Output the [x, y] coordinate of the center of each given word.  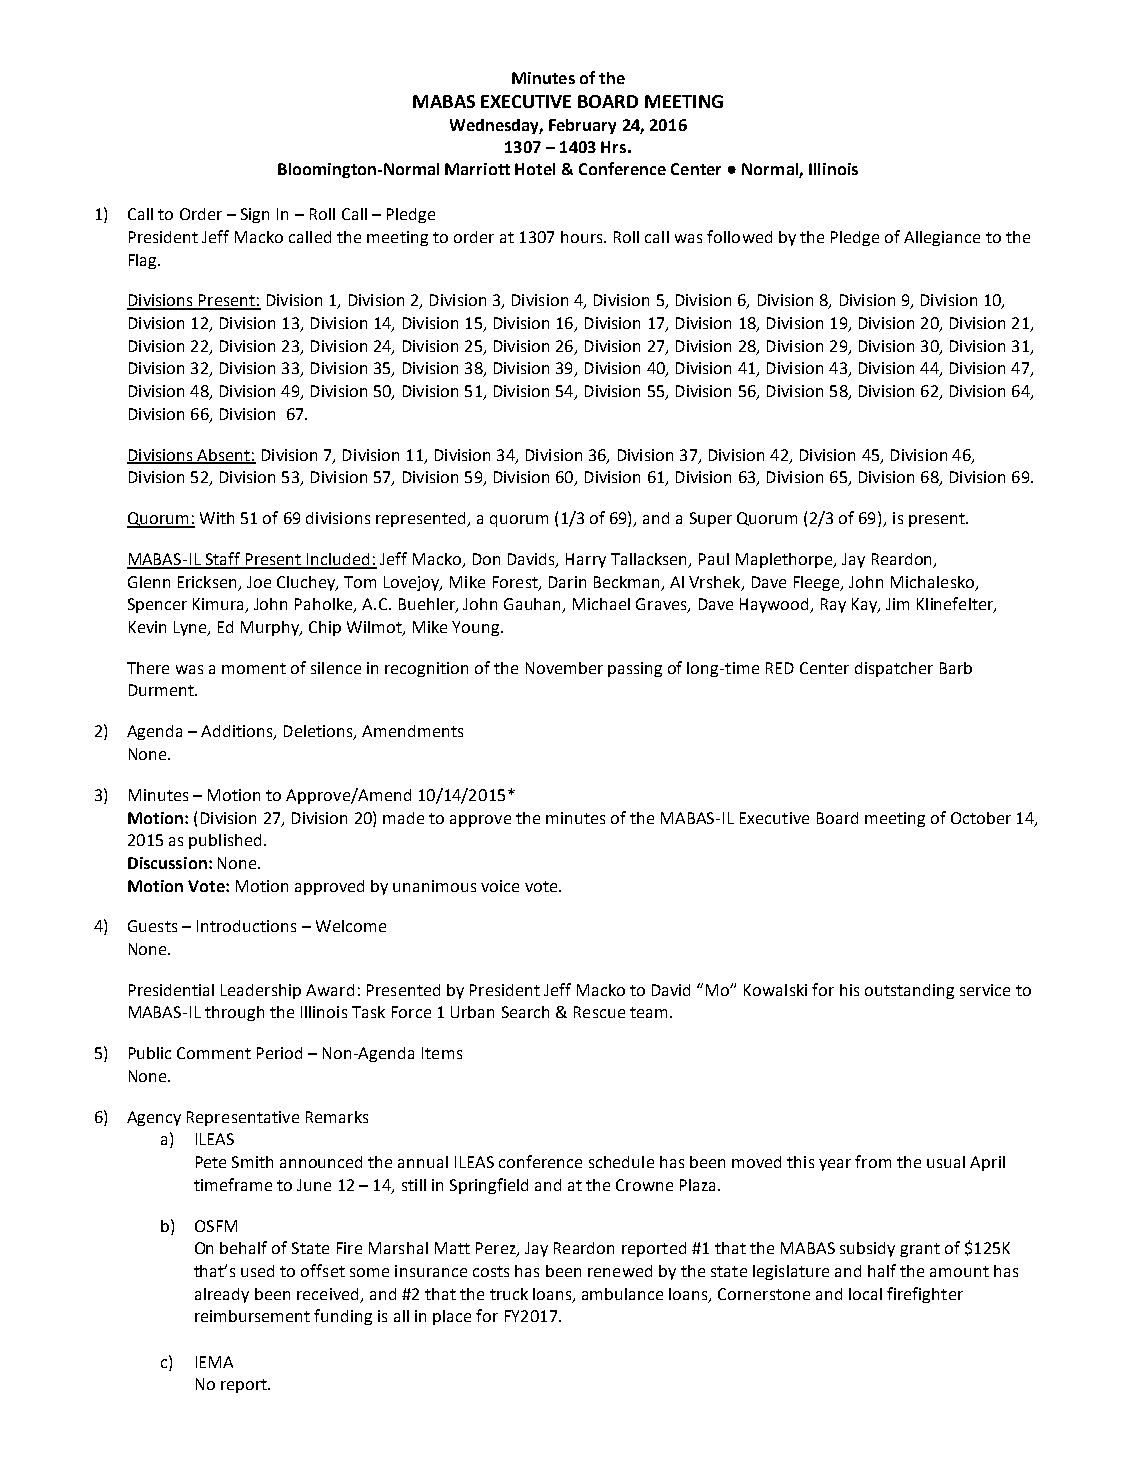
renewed [620, 1271]
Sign [255, 215]
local [865, 1294]
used [257, 1271]
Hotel [535, 169]
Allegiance [942, 238]
